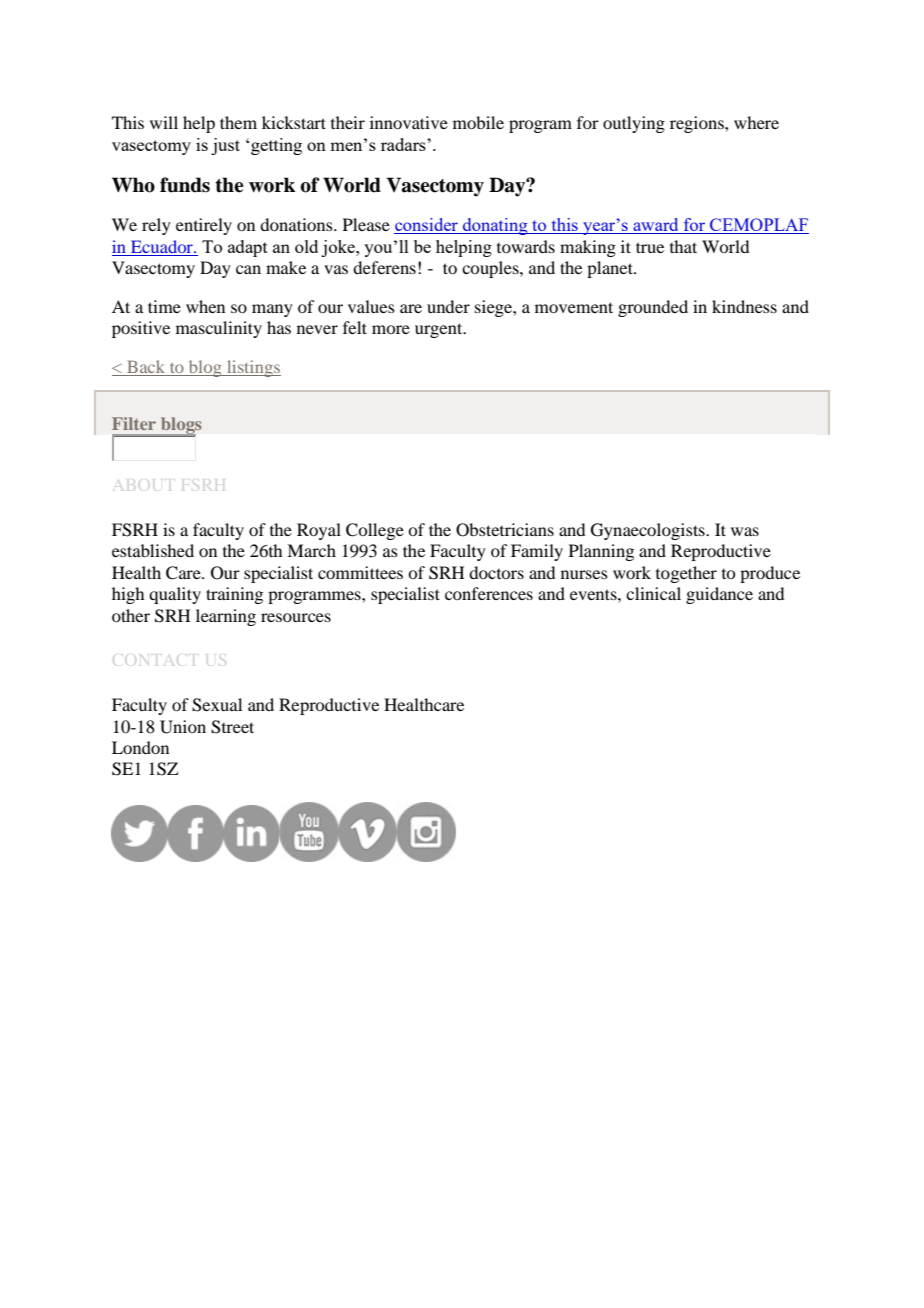 Image resolution: width=924 pixels, height=1308 pixels. What do you see at coordinates (505, 530) in the screenshot?
I see `Obstetricians` at bounding box center [505, 530].
